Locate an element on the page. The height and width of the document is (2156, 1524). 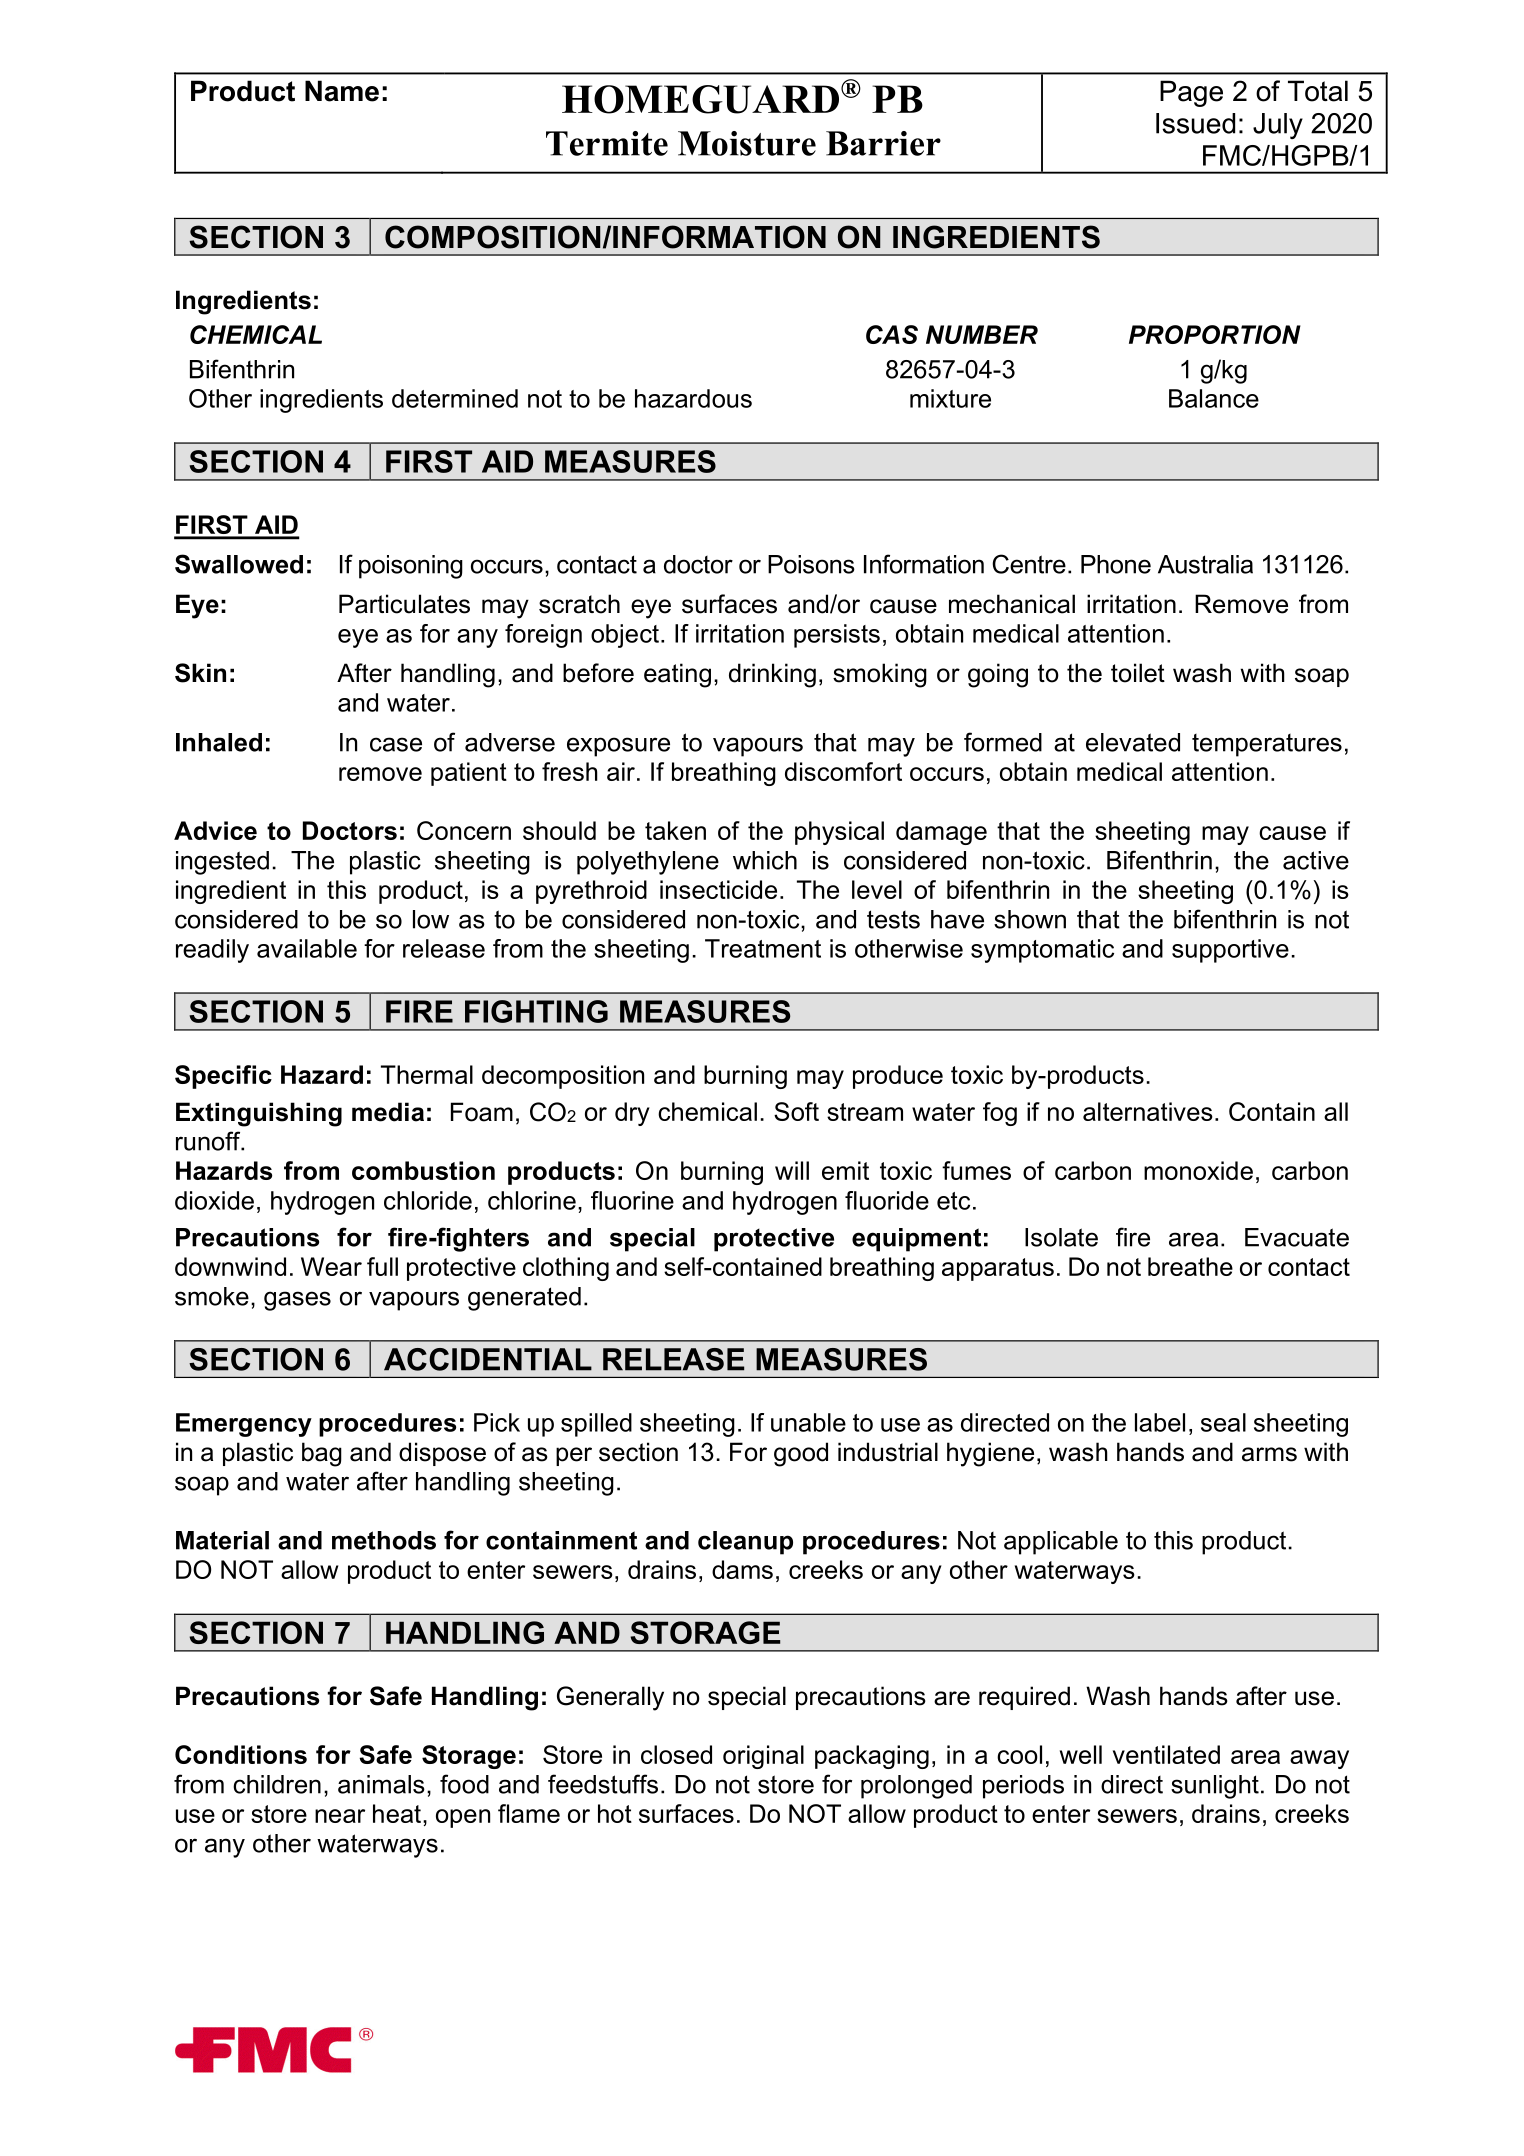
Moisture is located at coordinates (747, 143).
